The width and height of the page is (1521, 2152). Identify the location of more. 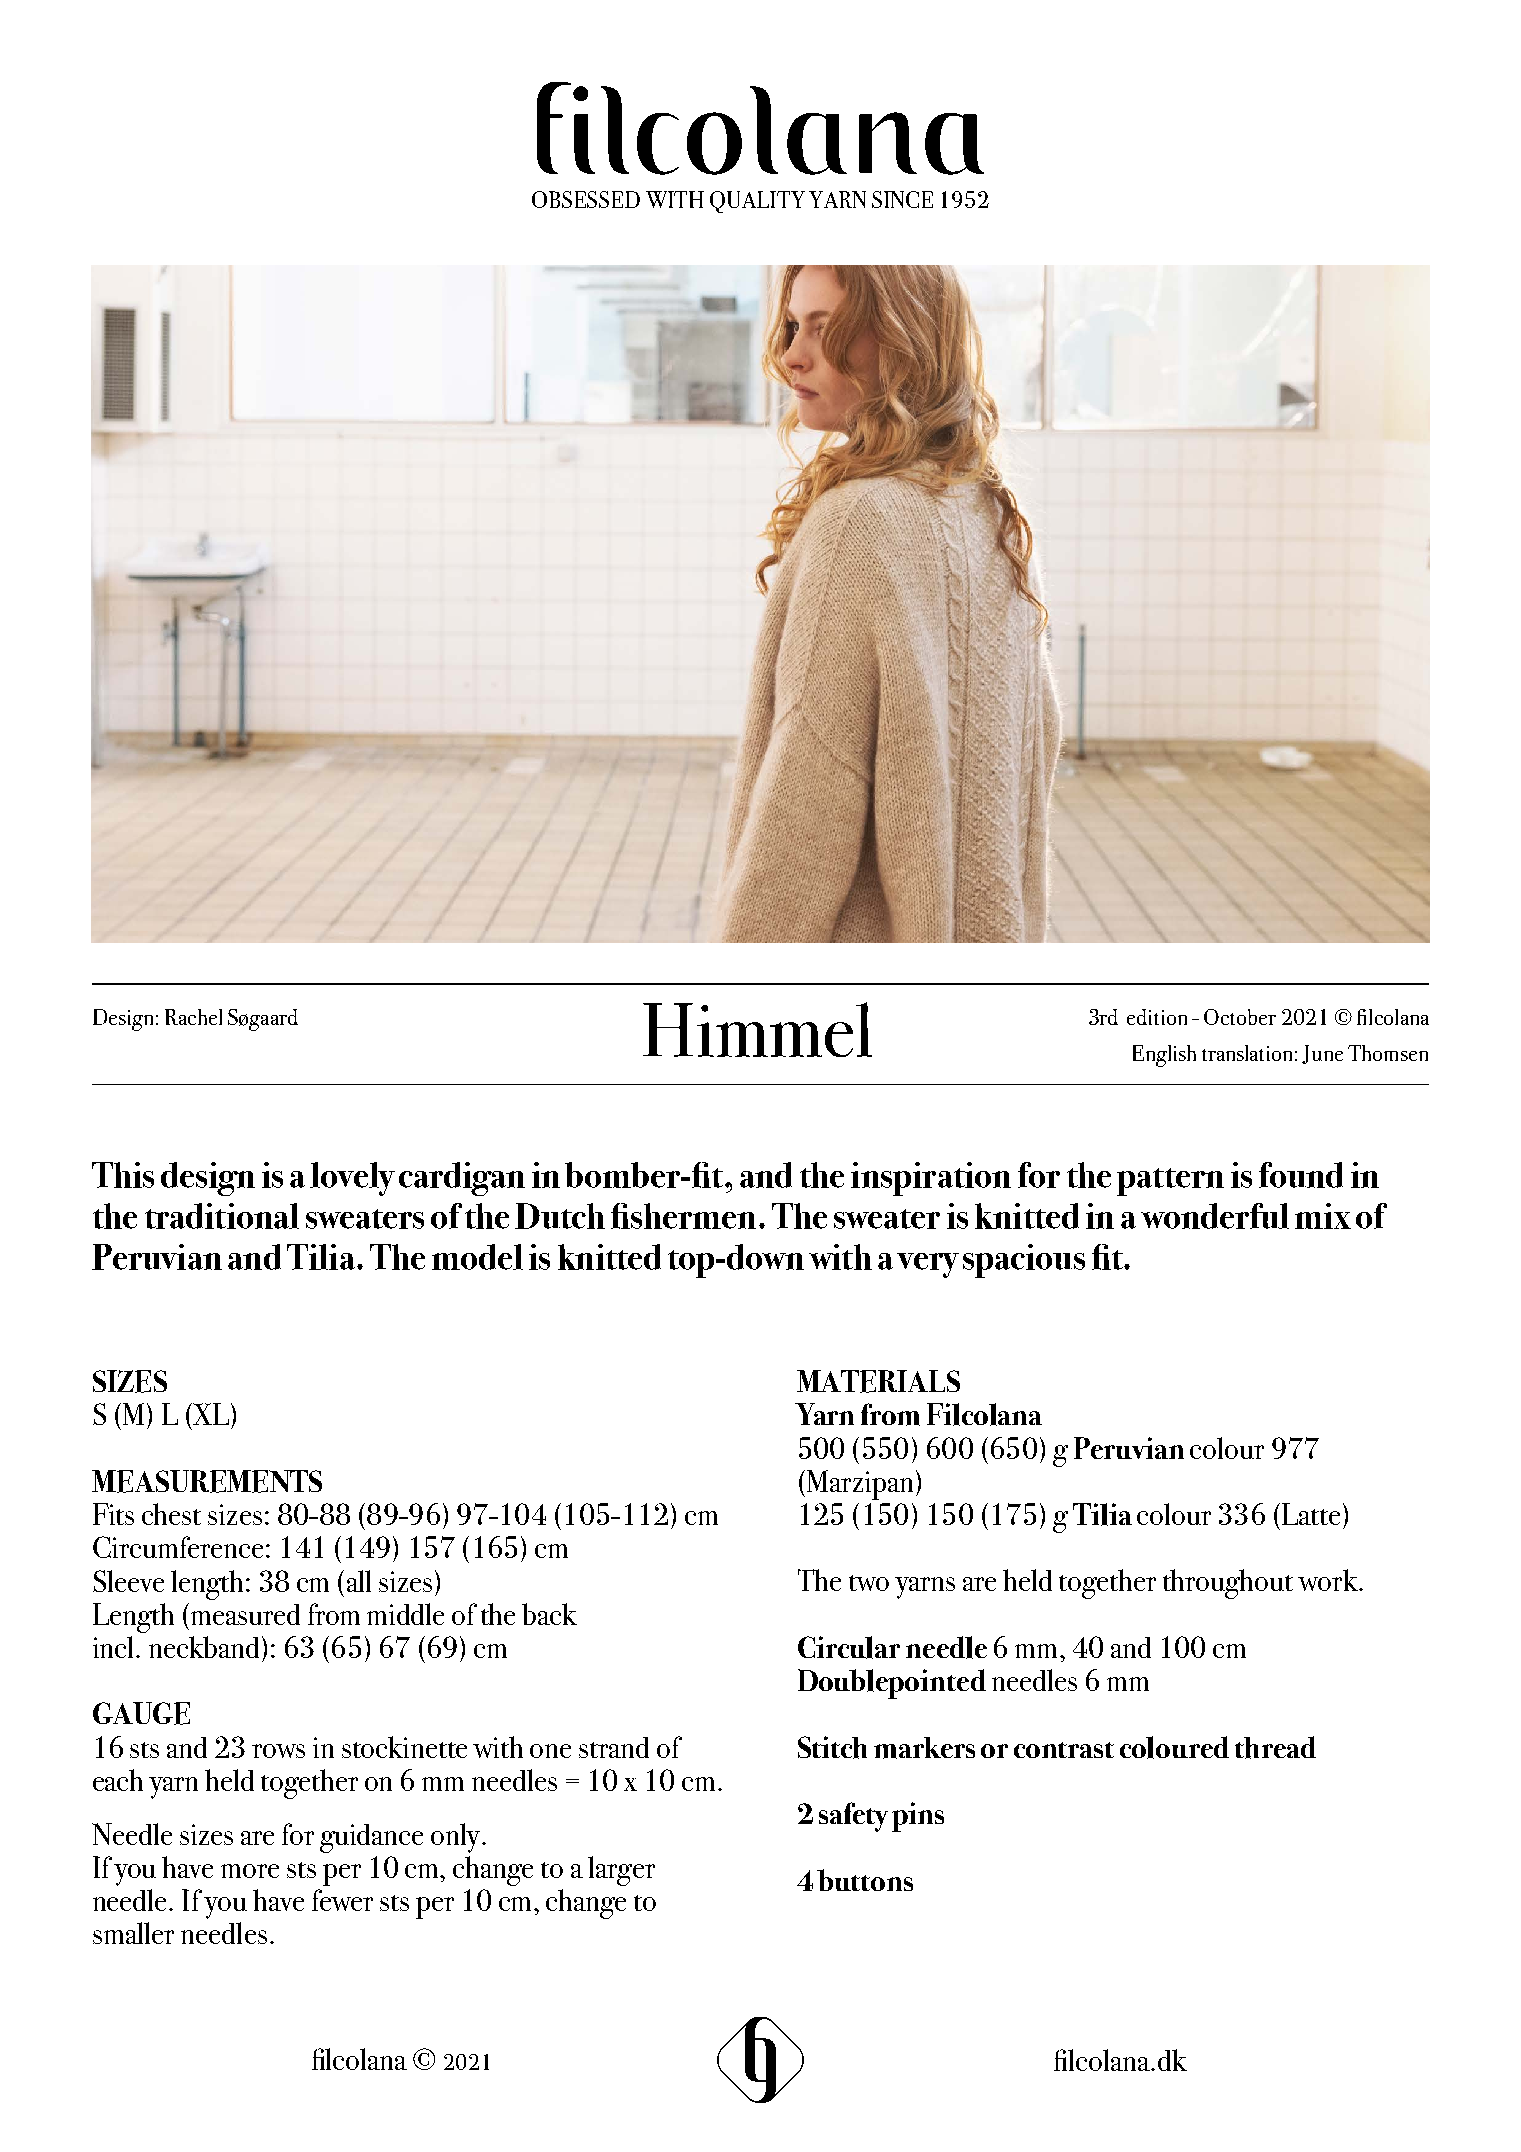
(250, 1871).
